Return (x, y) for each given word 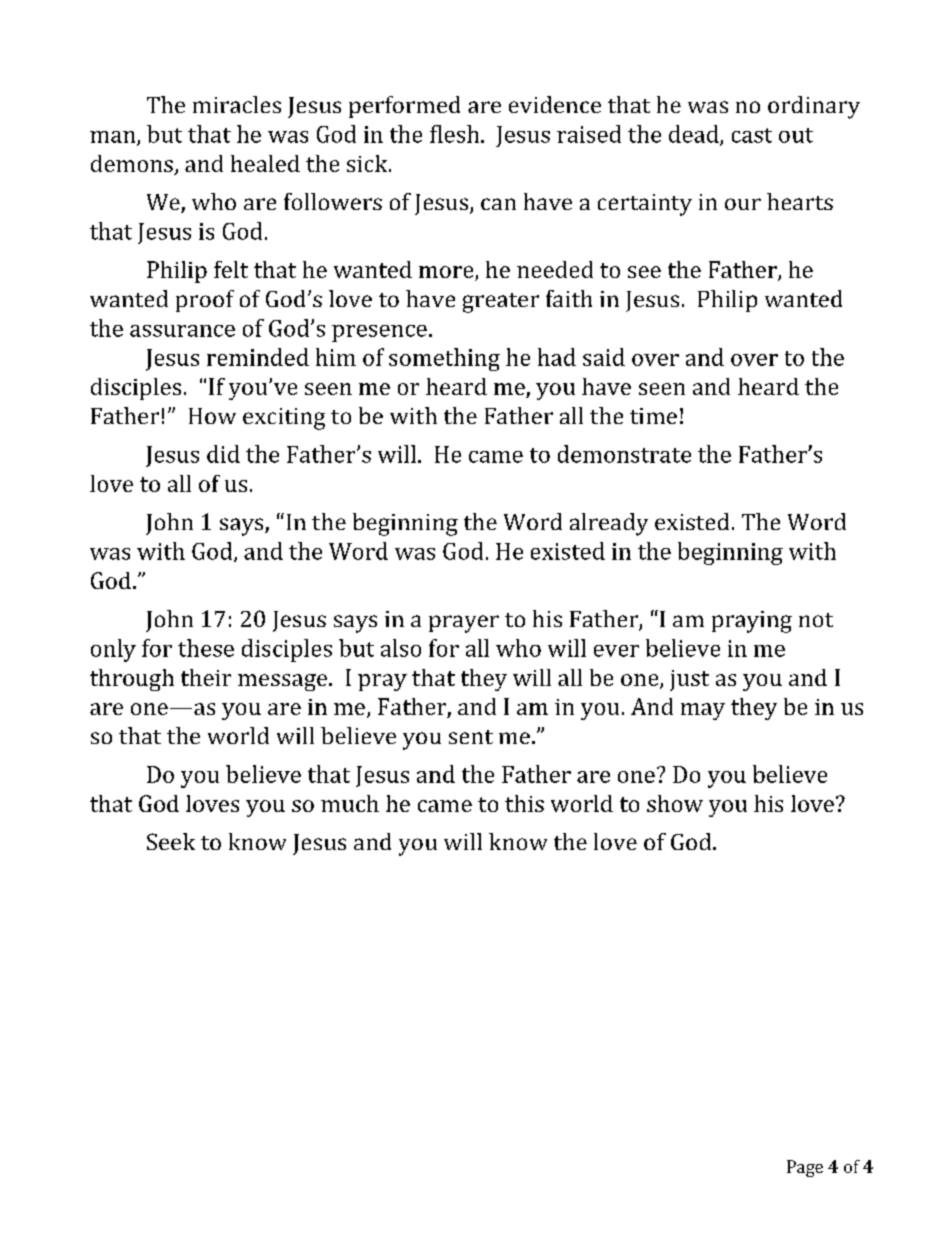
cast (752, 135)
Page (805, 1168)
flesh (456, 134)
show (675, 803)
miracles (237, 104)
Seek (171, 841)
